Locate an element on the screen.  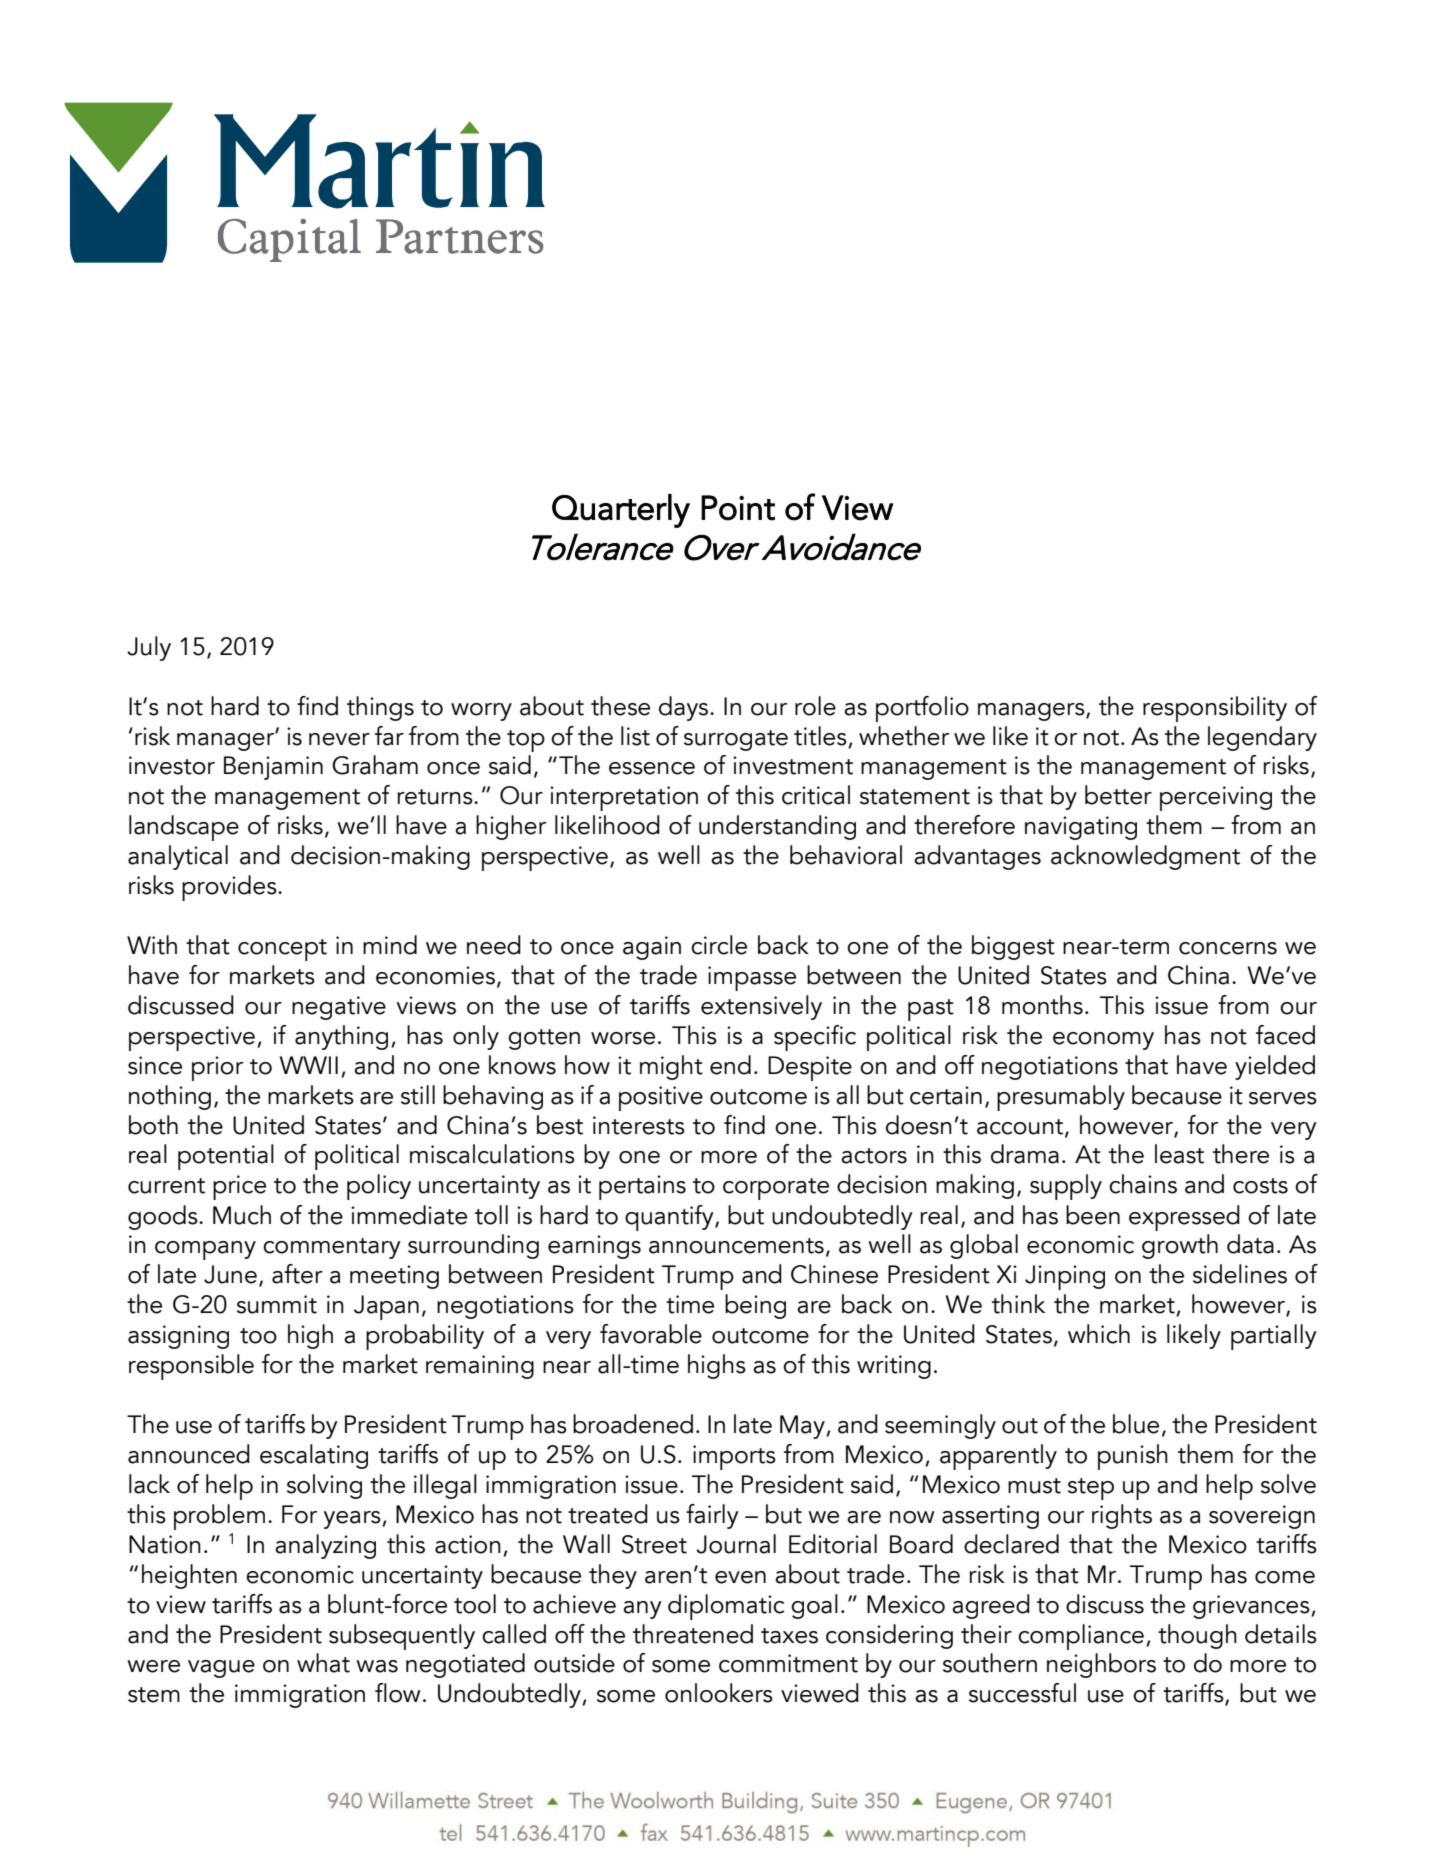
threatened is located at coordinates (693, 1634).
